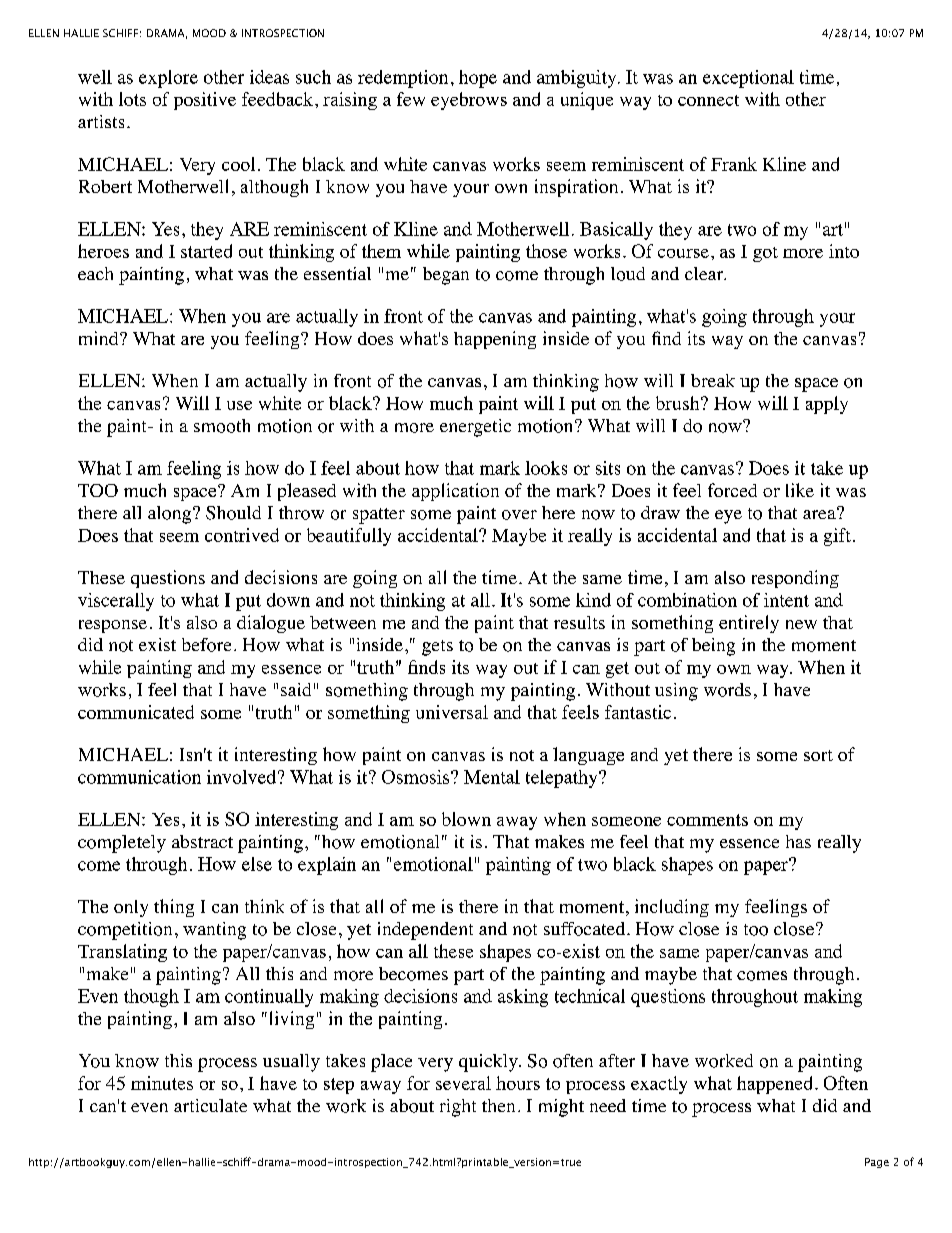 The height and width of the screenshot is (1233, 952). Describe the element at coordinates (774, 1085) in the screenshot. I see `happened` at that location.
